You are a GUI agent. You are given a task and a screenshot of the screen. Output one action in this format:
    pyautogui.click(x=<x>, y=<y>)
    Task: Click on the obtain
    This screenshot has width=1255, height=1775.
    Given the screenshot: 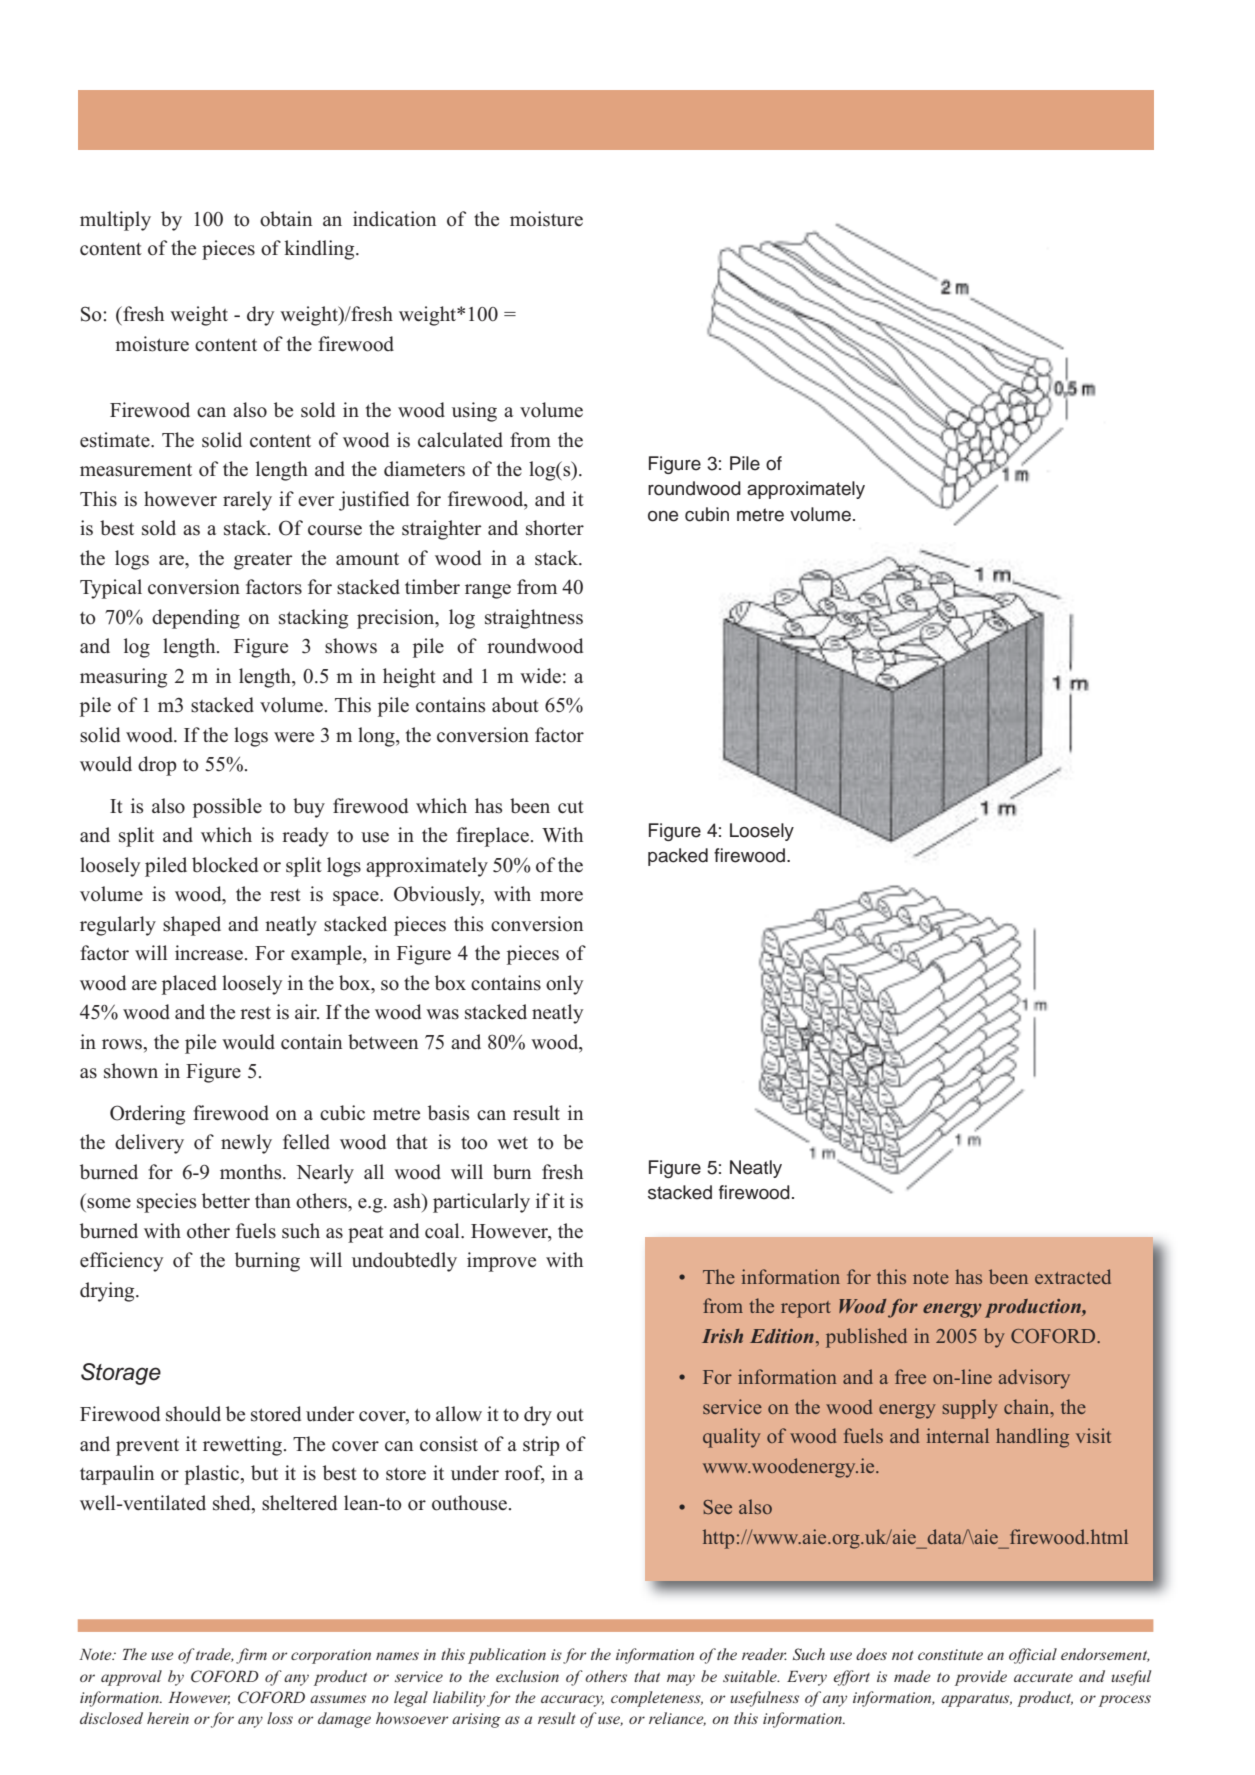 What is the action you would take?
    pyautogui.click(x=286, y=219)
